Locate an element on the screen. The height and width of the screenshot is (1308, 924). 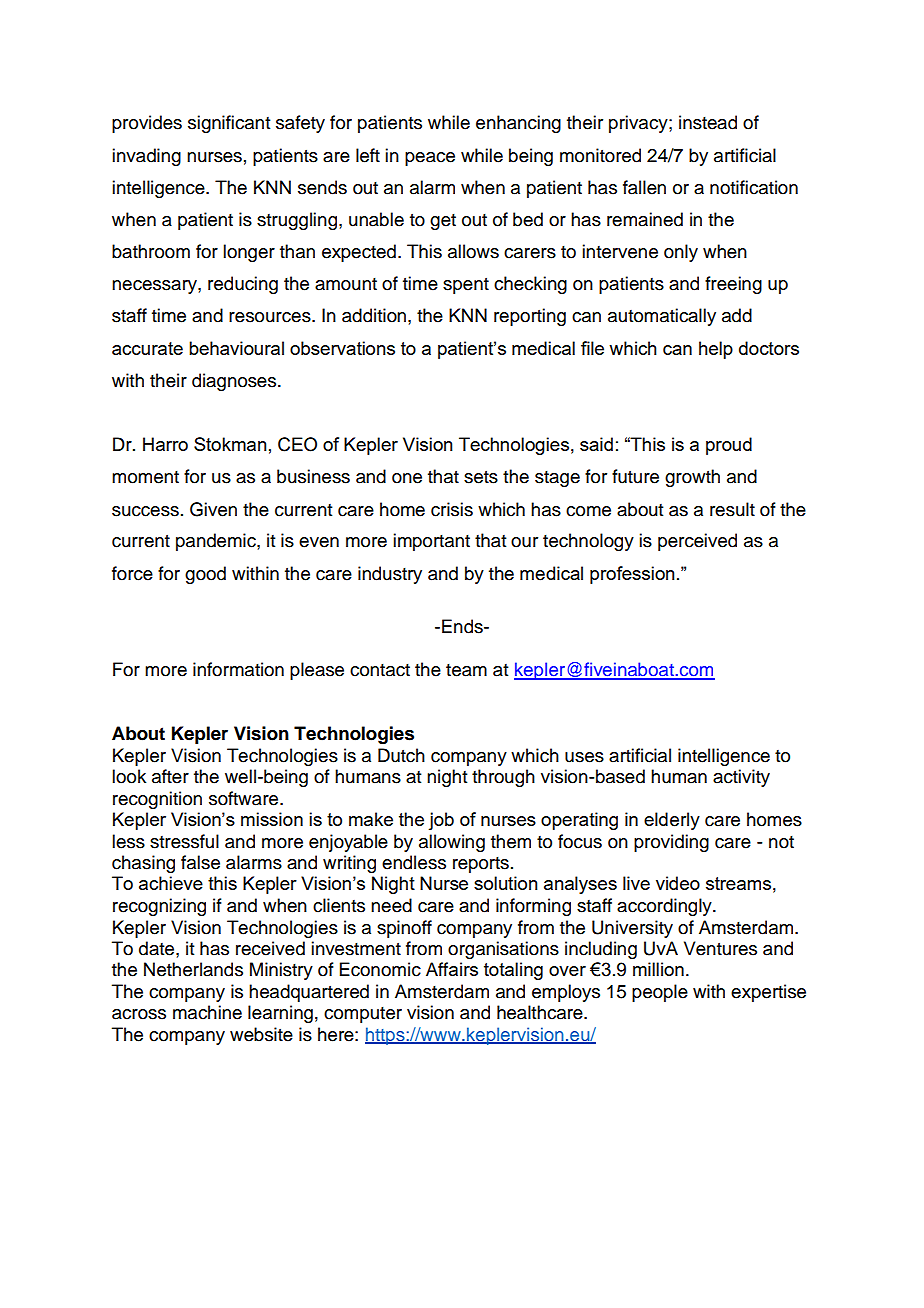
Affairs is located at coordinates (452, 969).
